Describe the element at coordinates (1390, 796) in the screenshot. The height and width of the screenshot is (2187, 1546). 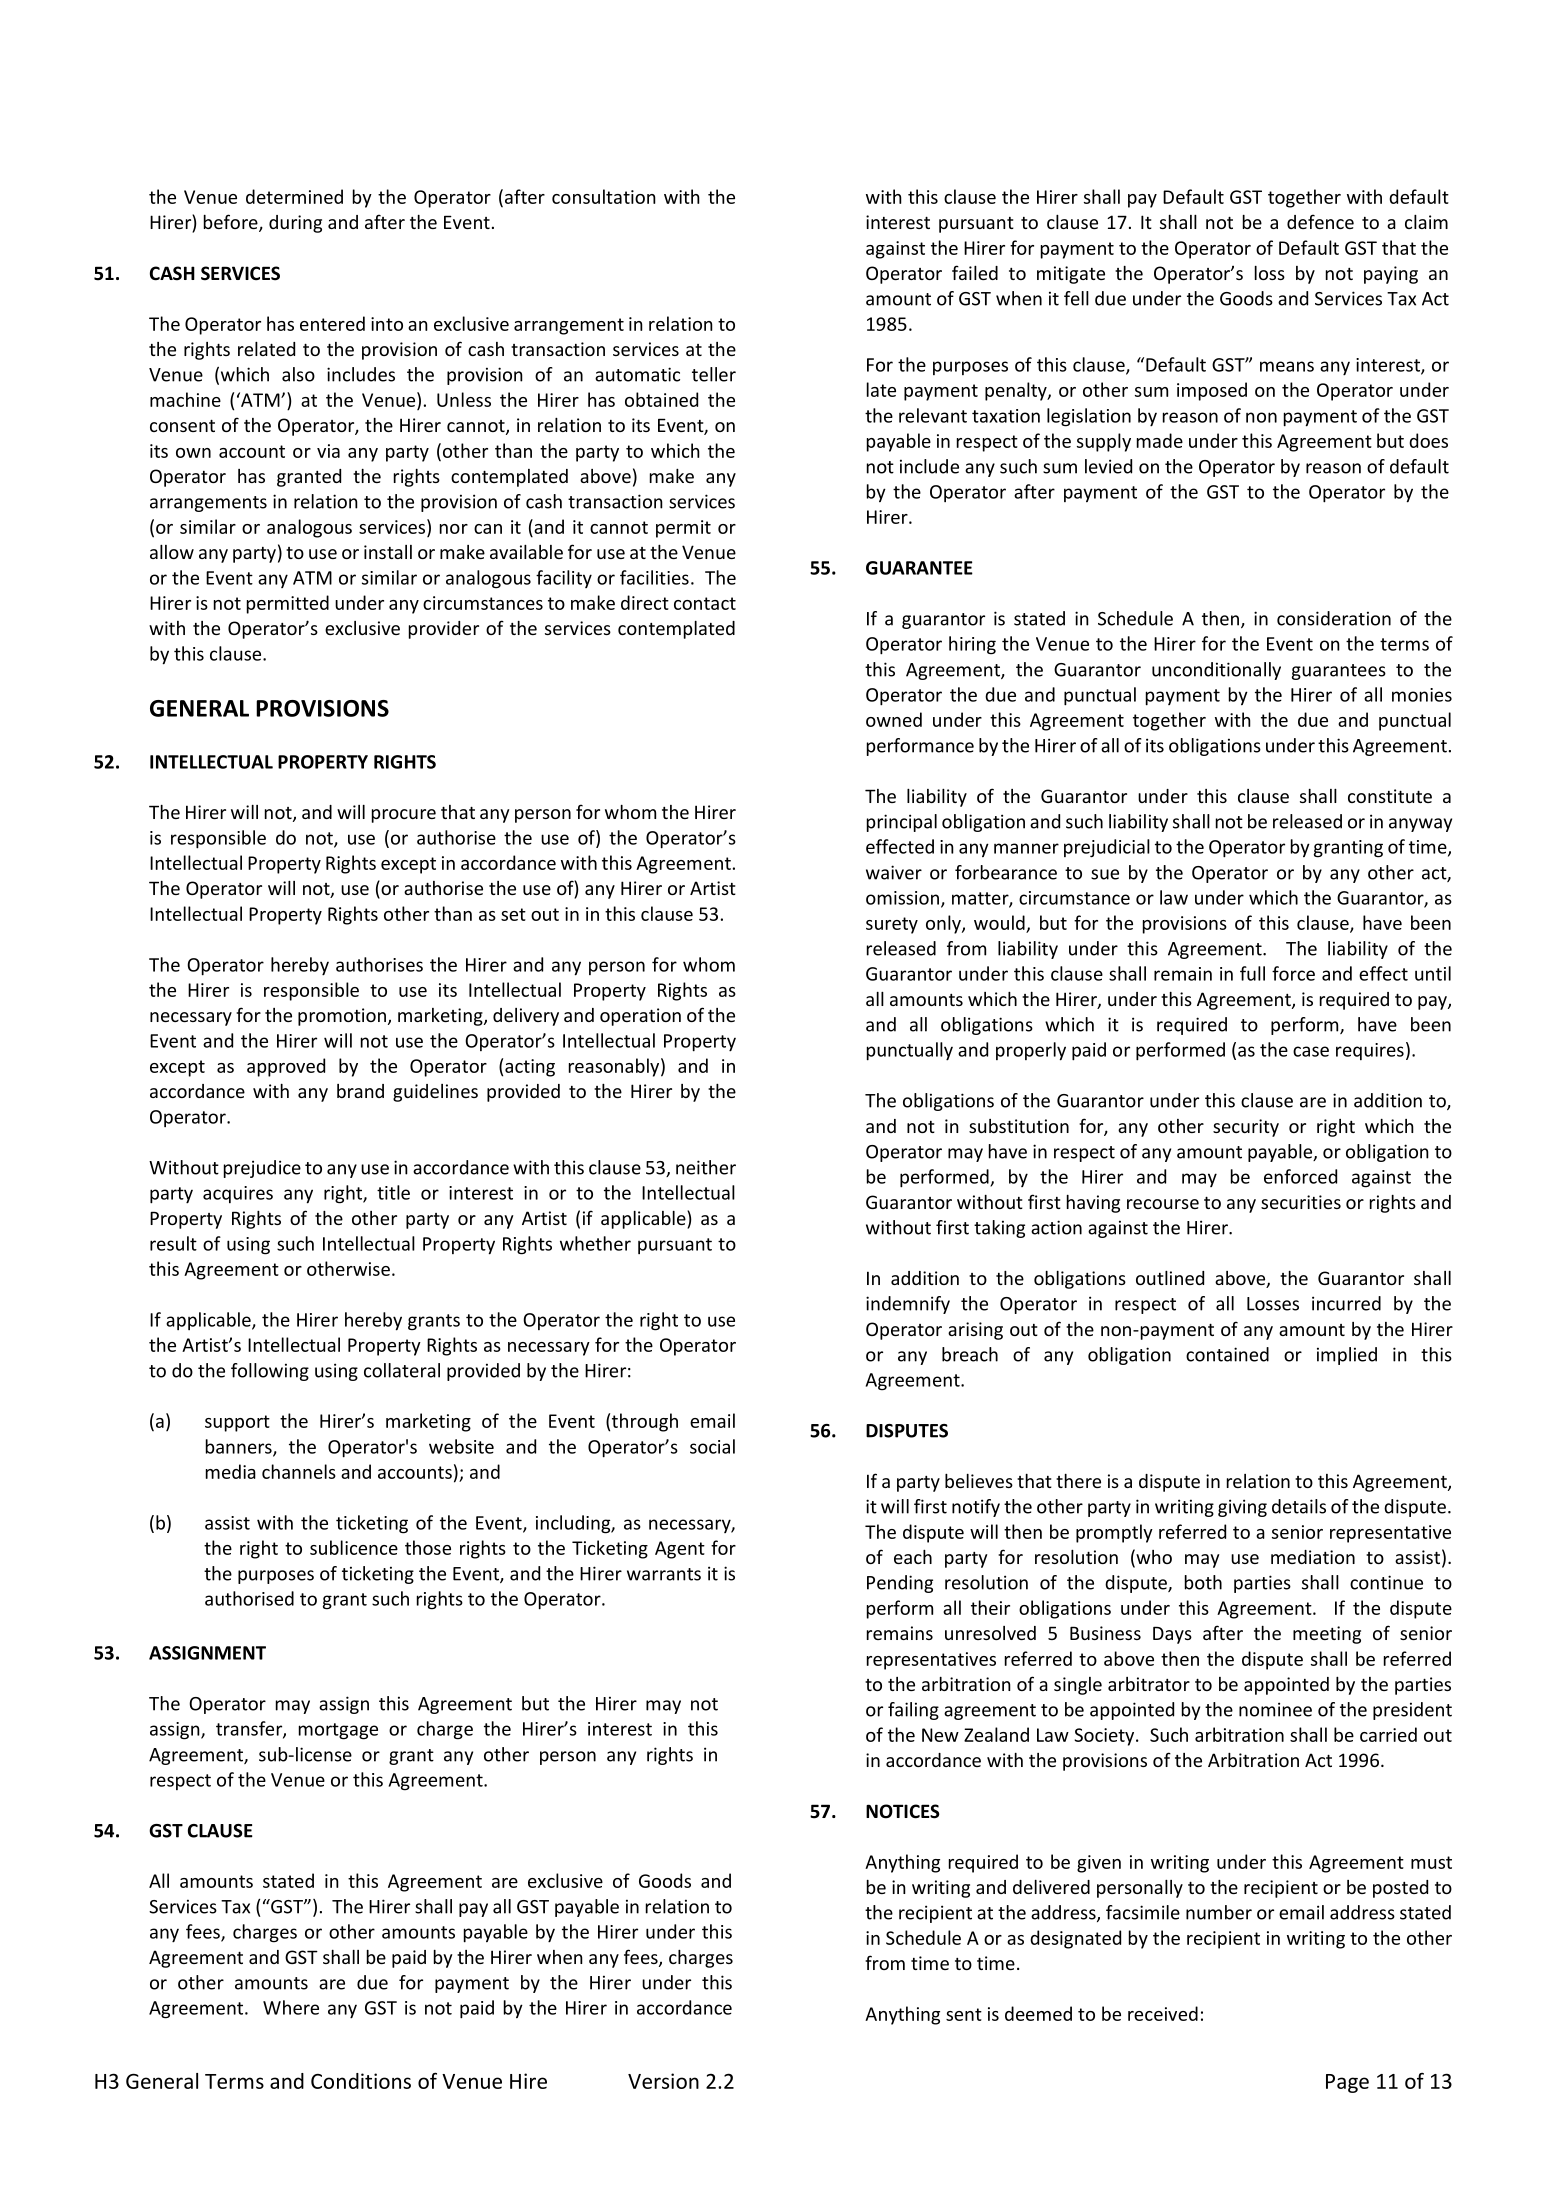
I see `constitute` at that location.
